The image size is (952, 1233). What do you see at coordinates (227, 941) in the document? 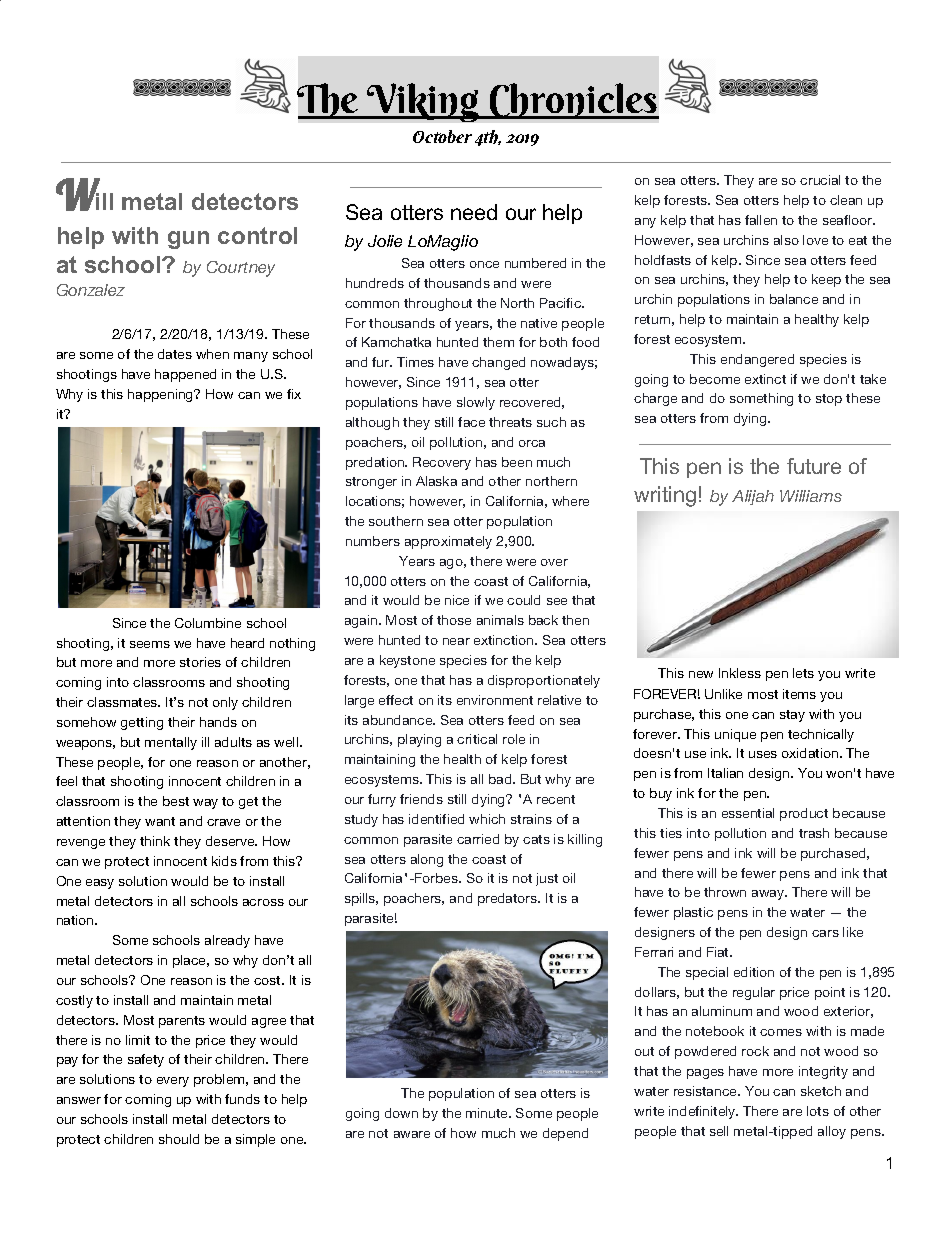
I see `already` at bounding box center [227, 941].
